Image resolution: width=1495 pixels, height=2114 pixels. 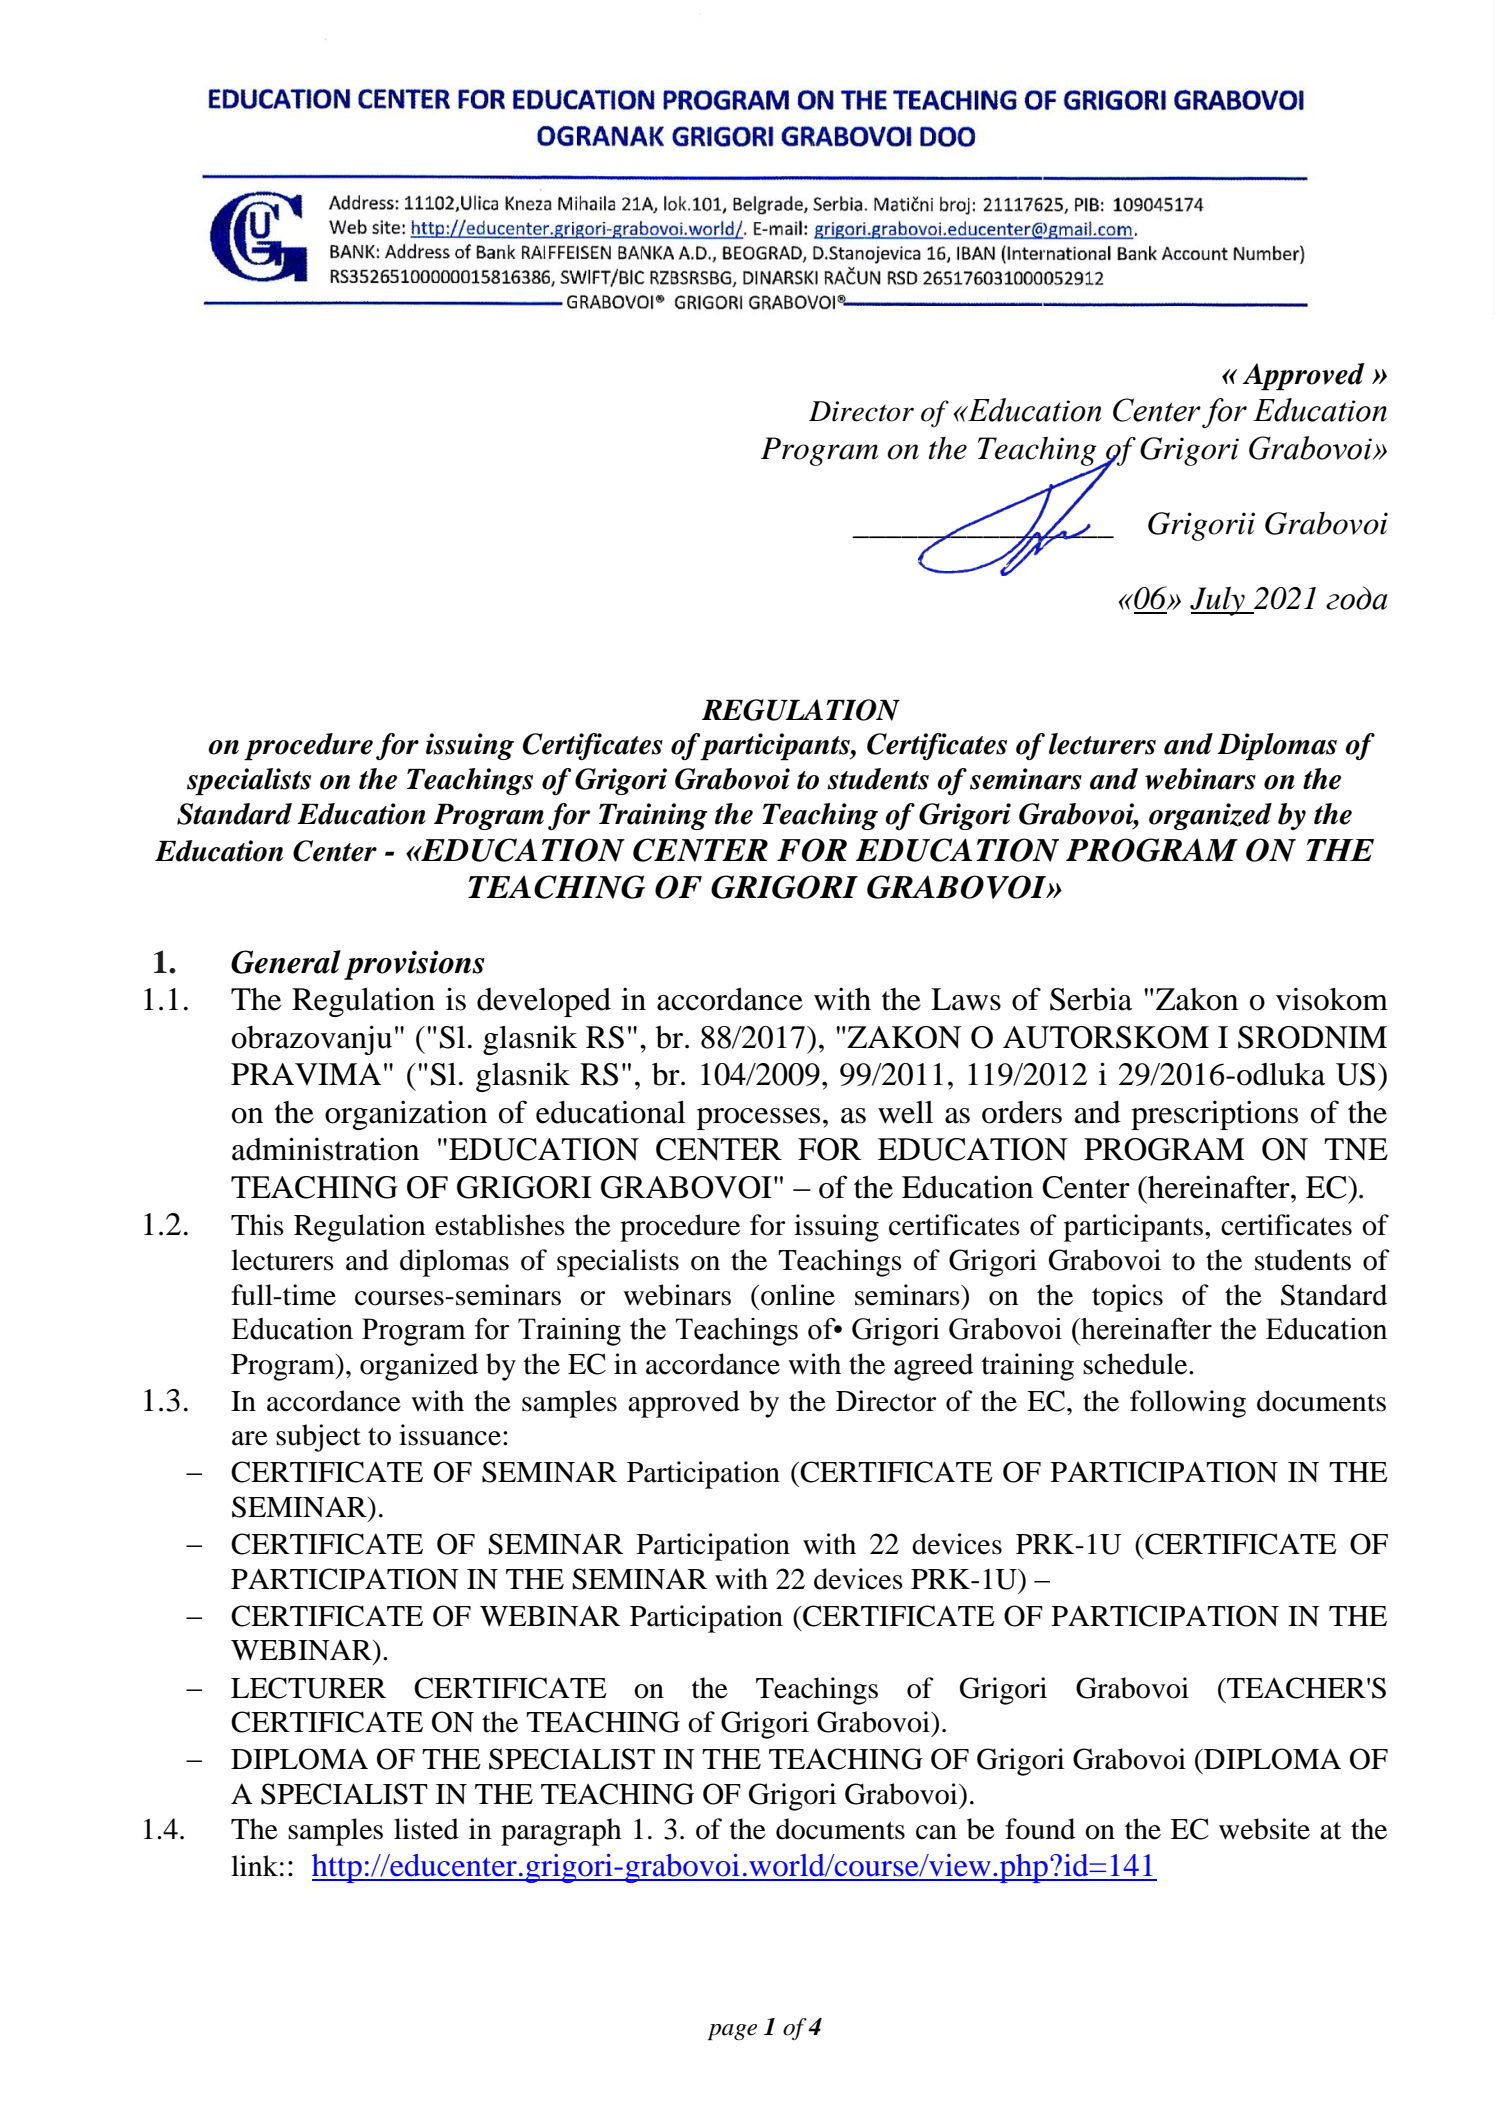 What do you see at coordinates (758, 1119) in the screenshot?
I see `processes` at bounding box center [758, 1119].
